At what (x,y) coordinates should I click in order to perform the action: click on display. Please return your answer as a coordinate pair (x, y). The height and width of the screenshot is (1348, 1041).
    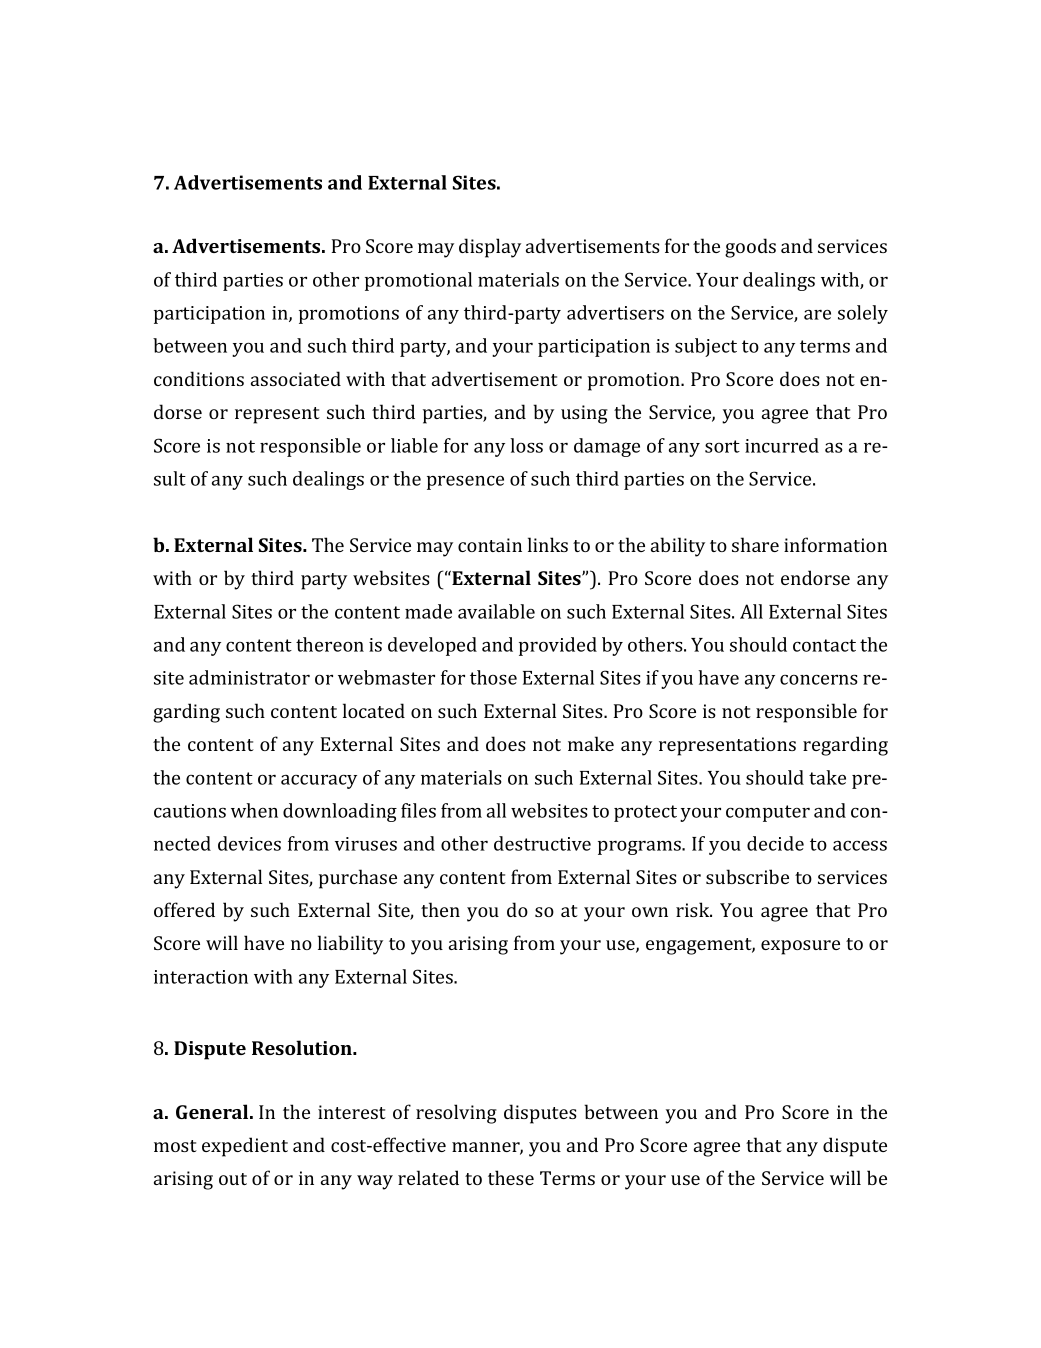
    Looking at the image, I should click on (490, 248).
